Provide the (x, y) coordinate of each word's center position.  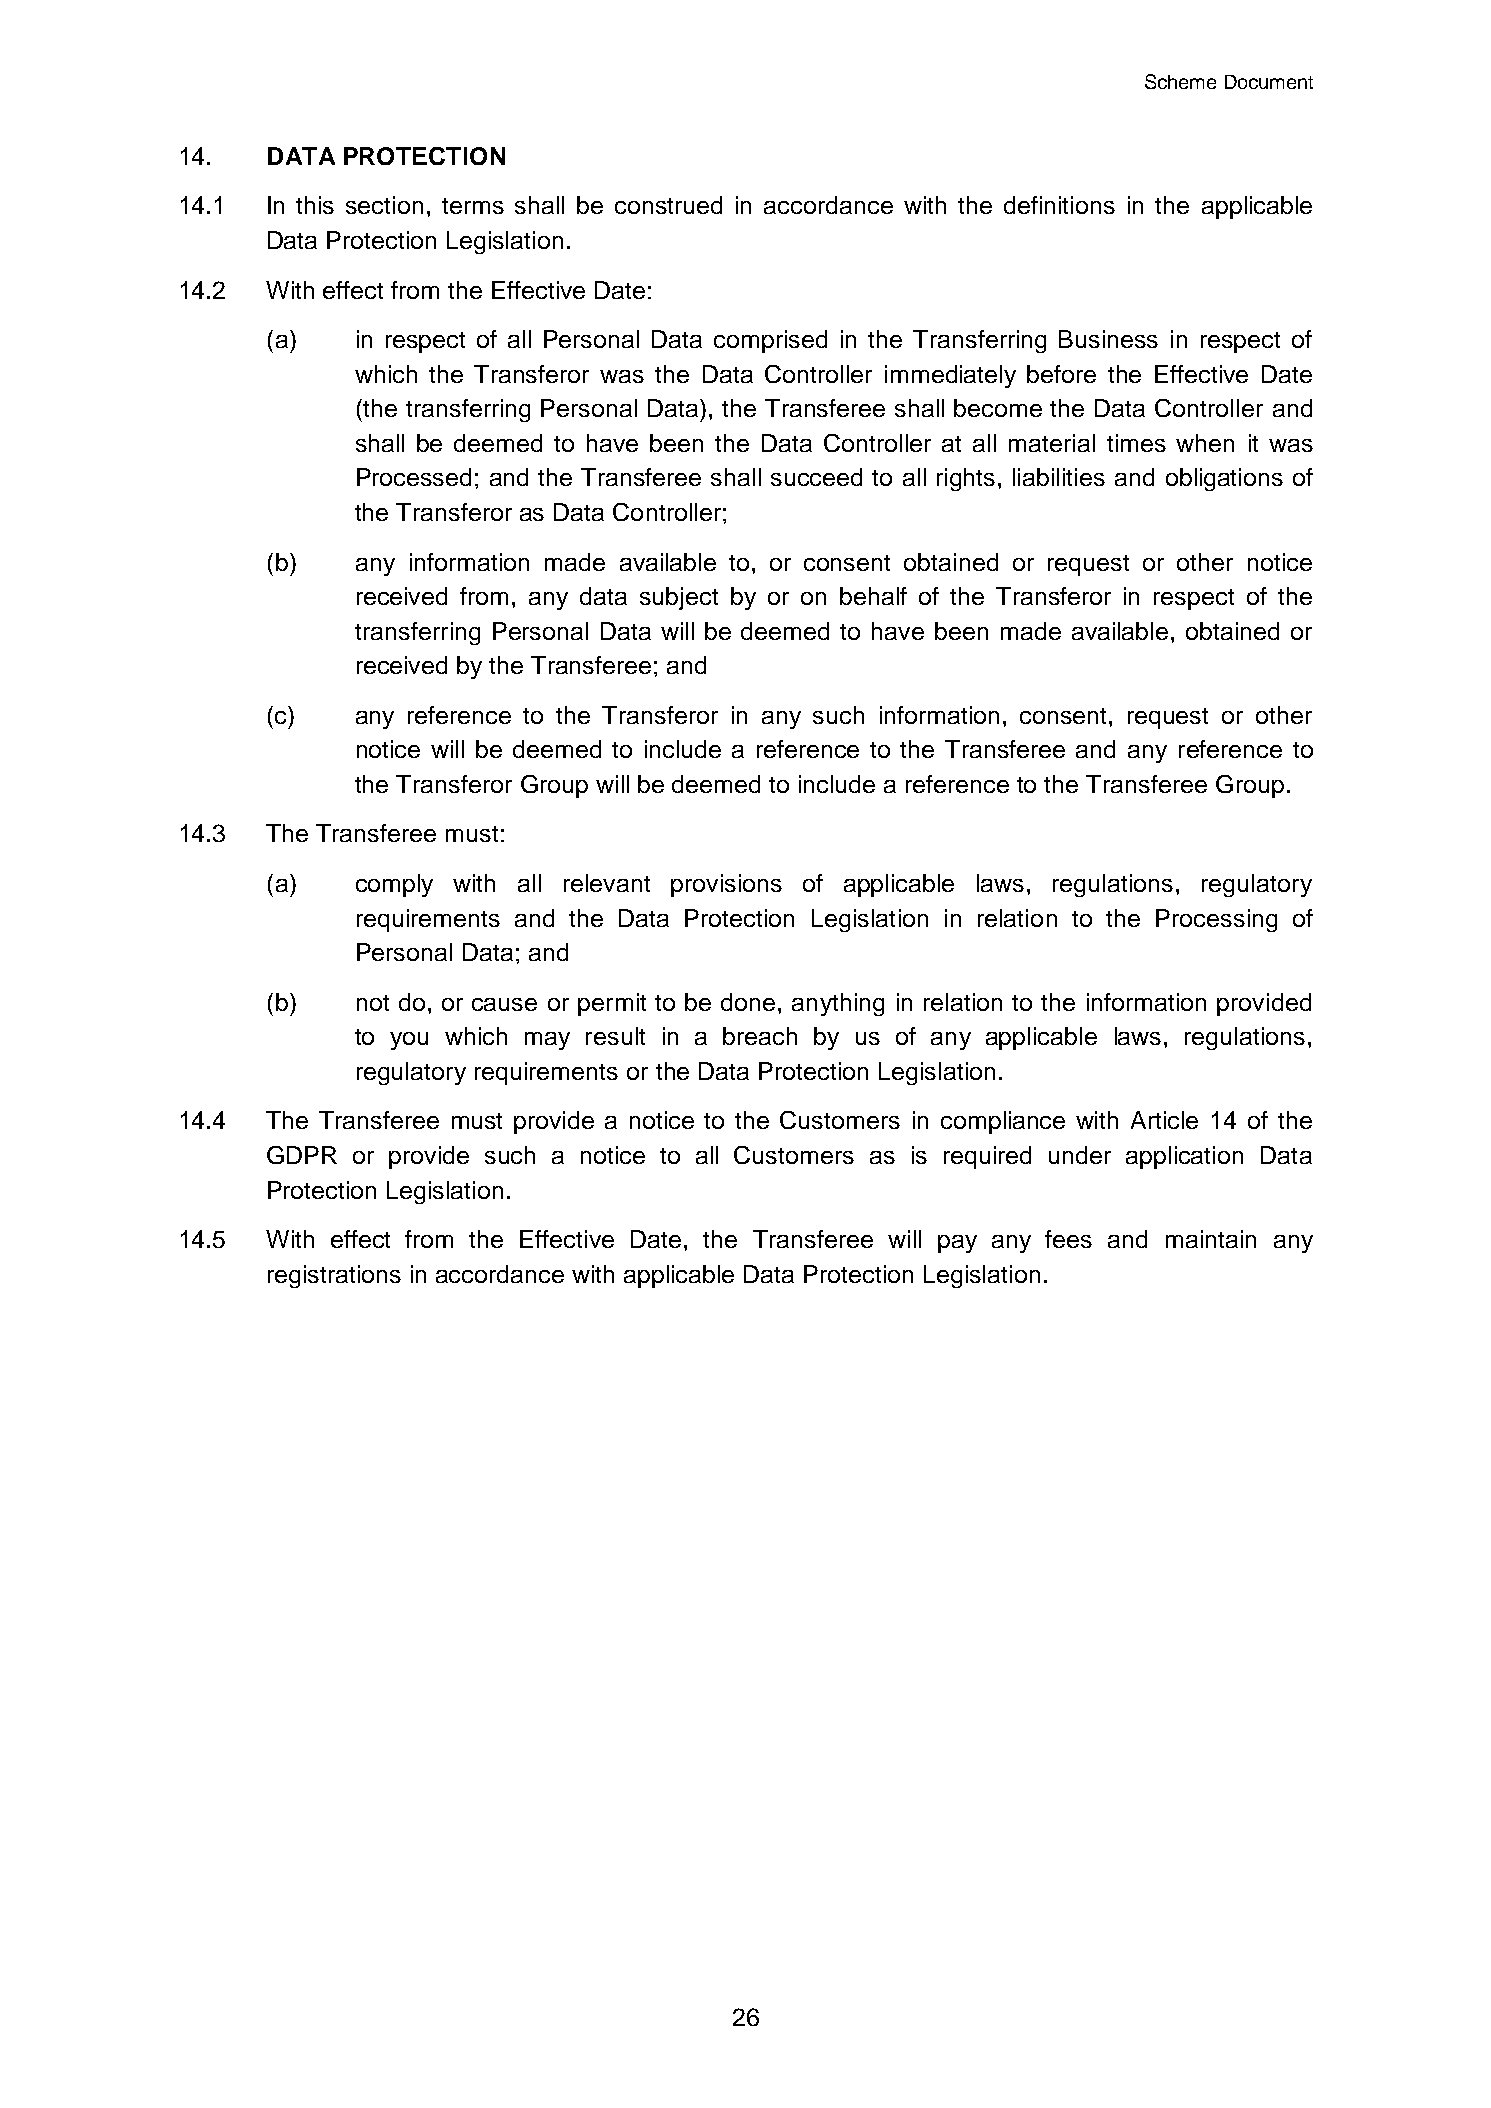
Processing (1216, 920)
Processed (414, 477)
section (384, 205)
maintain (1211, 1239)
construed (668, 205)
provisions (726, 885)
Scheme (1180, 81)
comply (394, 885)
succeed (816, 477)
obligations (1224, 479)
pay (957, 1244)
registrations (334, 1276)
